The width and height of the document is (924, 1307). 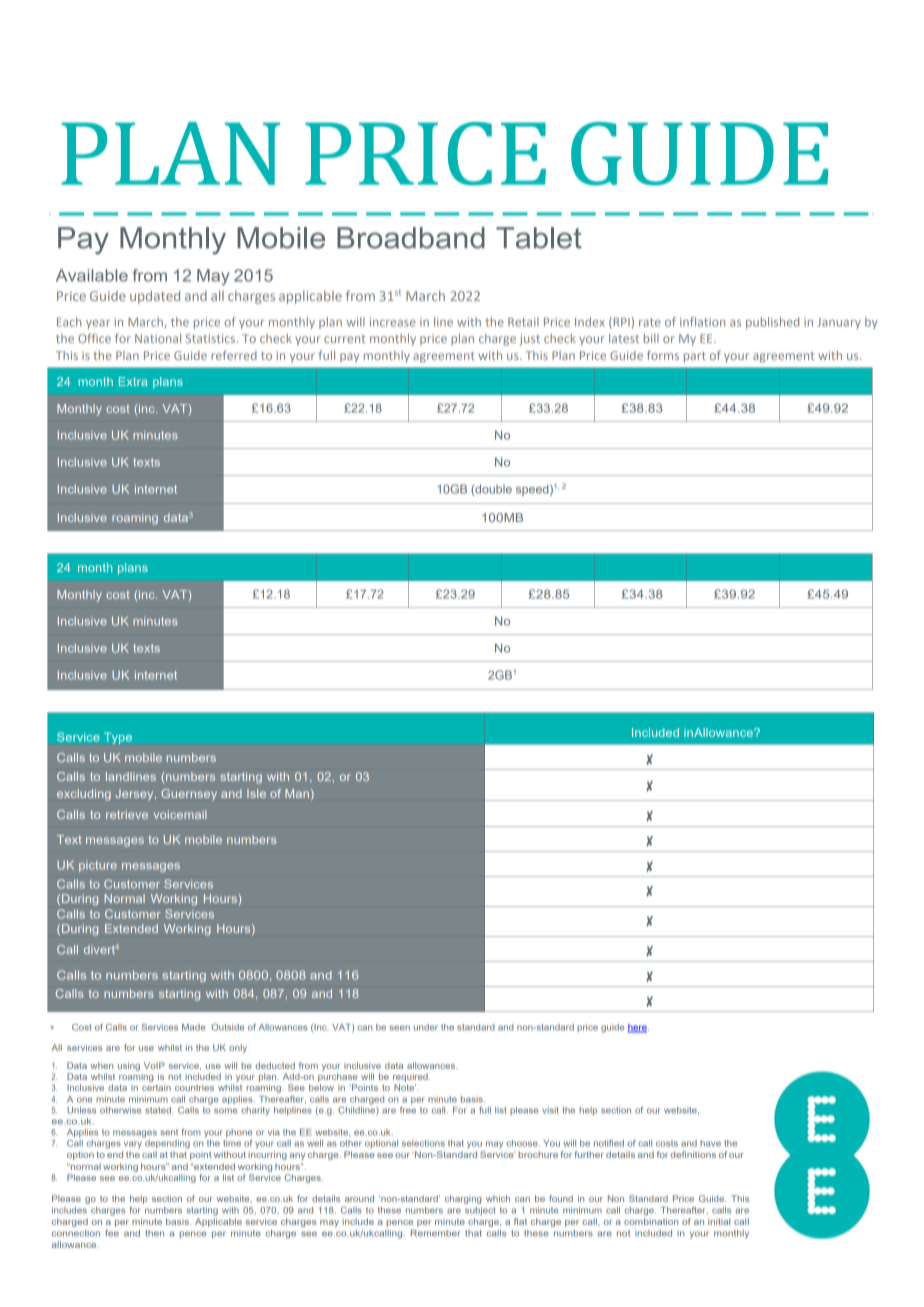 I want to click on published, so click(x=772, y=323).
